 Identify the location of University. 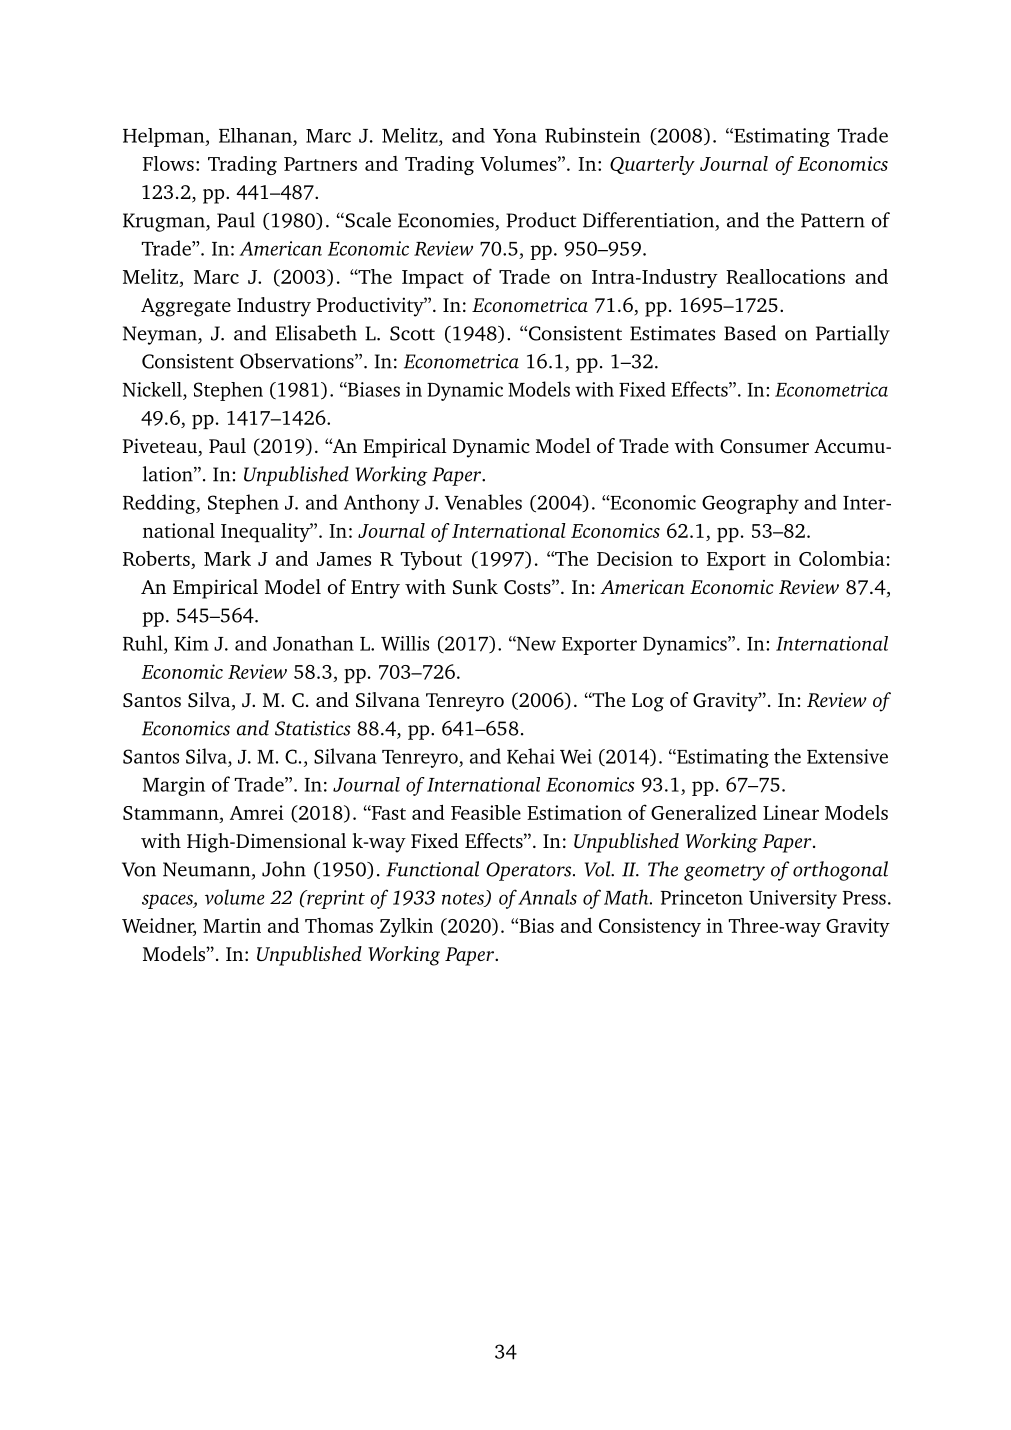
(793, 899).
